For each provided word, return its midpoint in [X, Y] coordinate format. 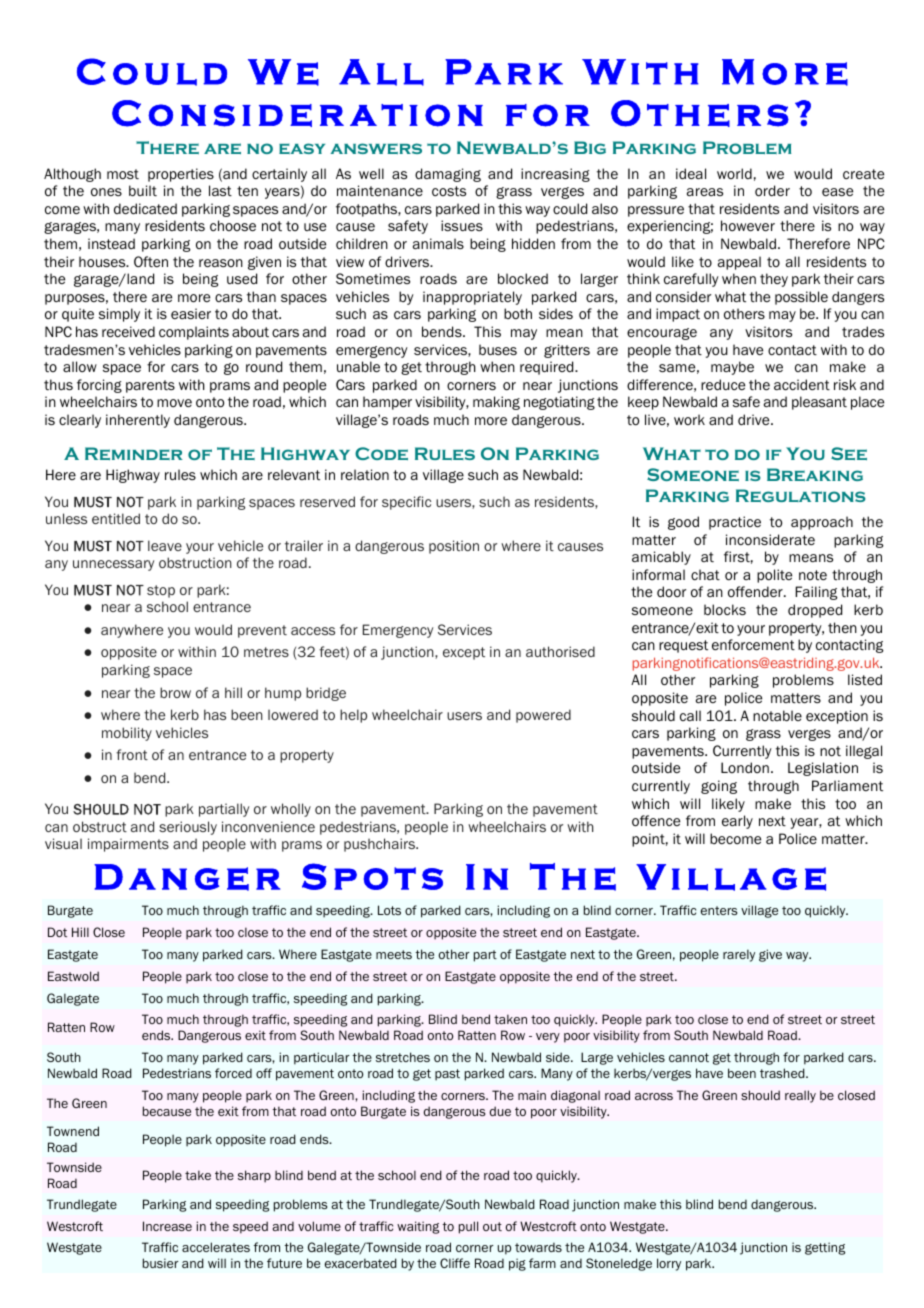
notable [777, 715]
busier [160, 1263]
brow [175, 692]
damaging [448, 175]
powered [543, 716]
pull [468, 1227]
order [772, 191]
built [143, 190]
